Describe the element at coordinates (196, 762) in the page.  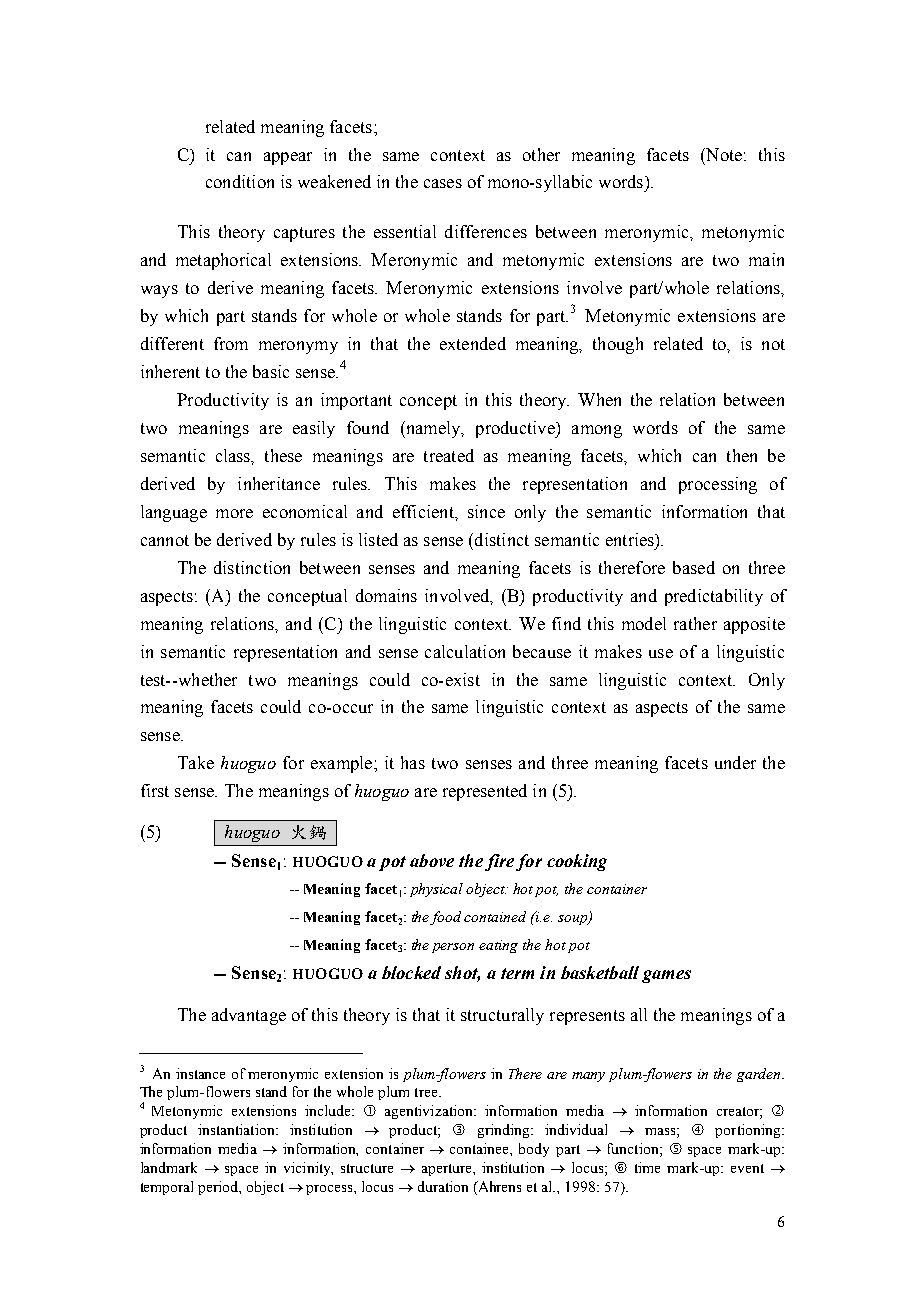
I see `Take` at that location.
